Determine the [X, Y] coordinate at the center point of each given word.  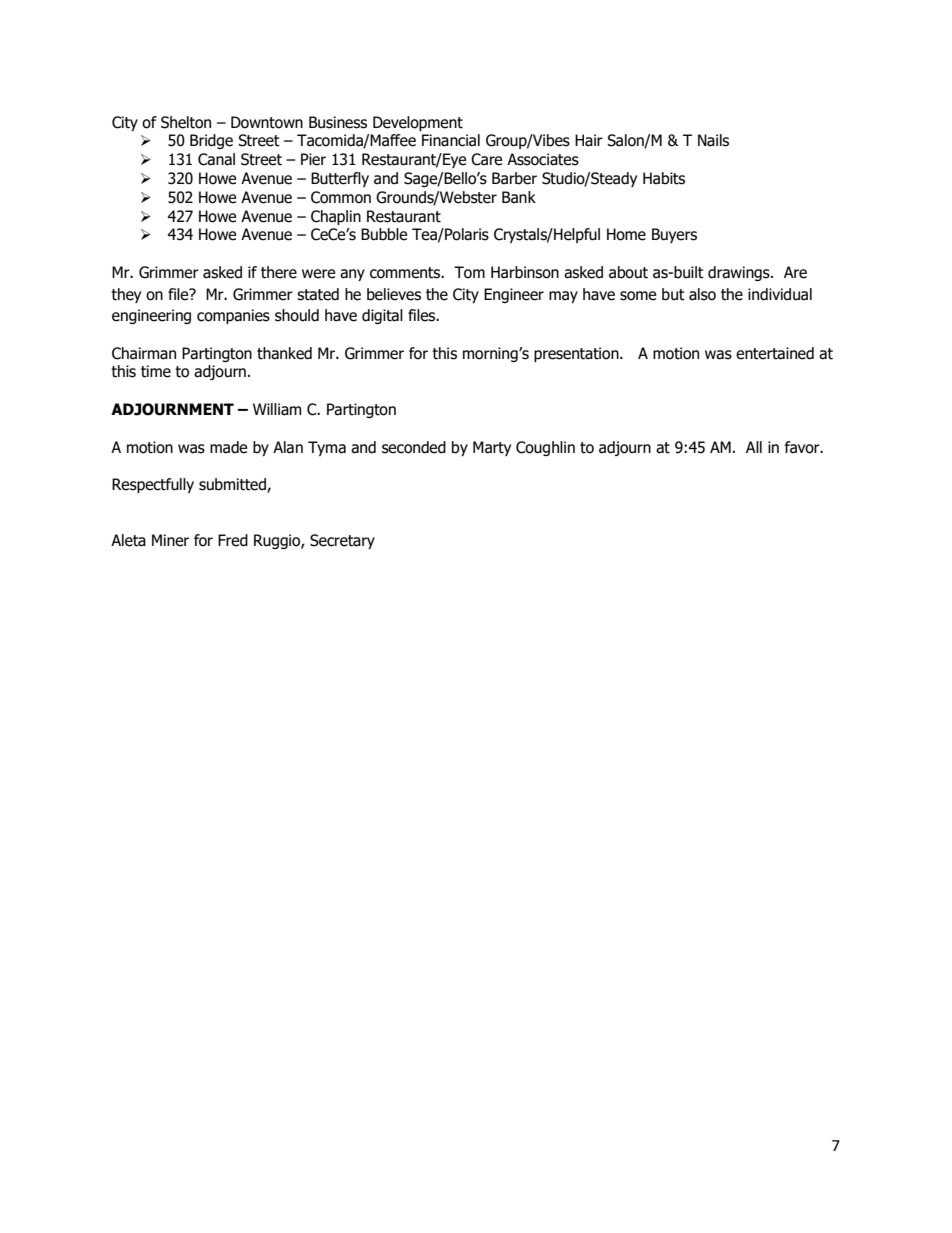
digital [382, 316]
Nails [713, 140]
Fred [233, 540]
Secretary [342, 541]
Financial [451, 140]
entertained [775, 353]
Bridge [211, 141]
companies [233, 316]
